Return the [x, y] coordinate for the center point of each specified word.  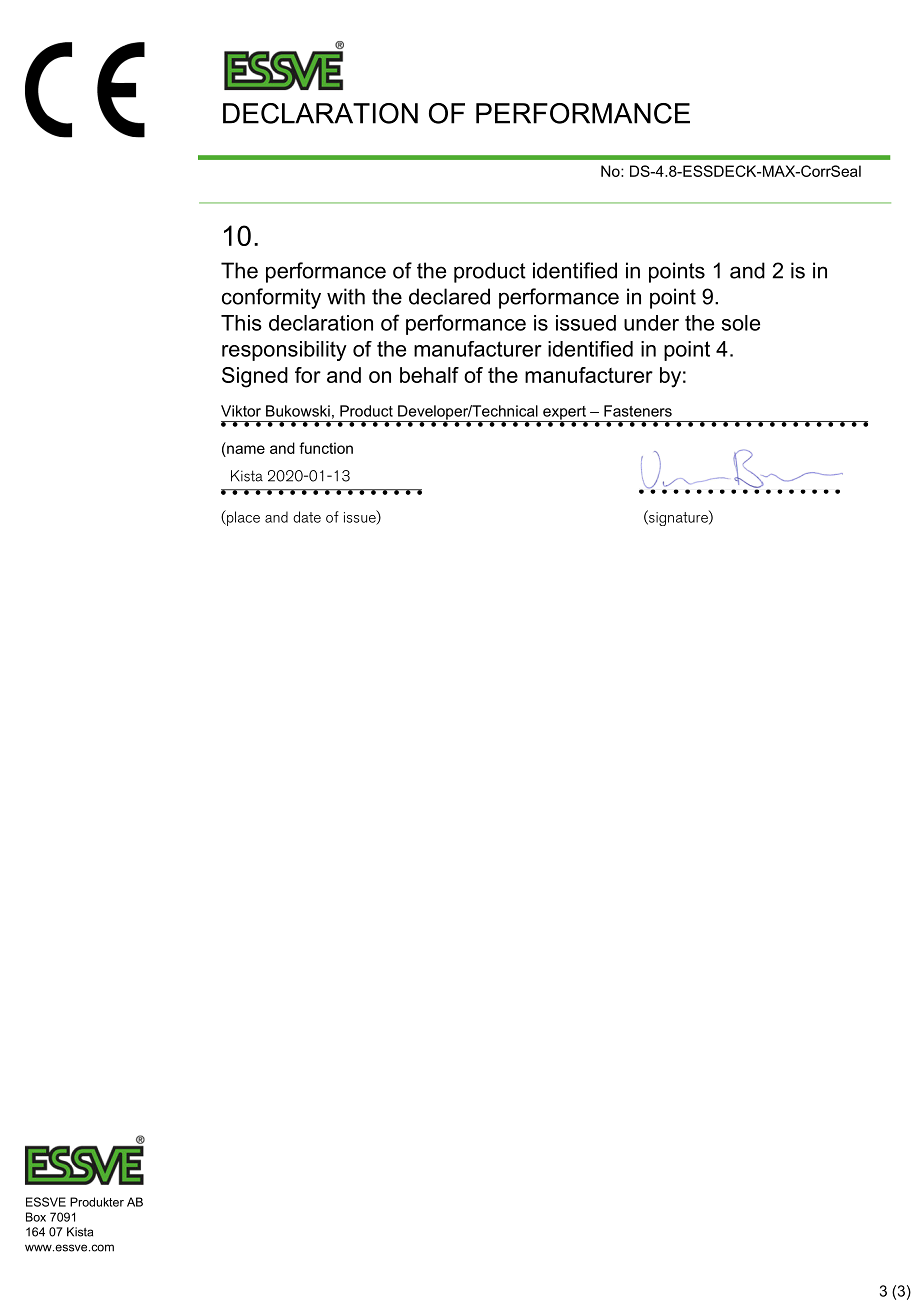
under [651, 323]
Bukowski [298, 411]
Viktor [241, 411]
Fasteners [638, 411]
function [326, 448]
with [346, 296]
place [242, 518]
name [246, 449]
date [307, 517]
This [241, 323]
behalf [429, 375]
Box [36, 1217]
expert [564, 414]
